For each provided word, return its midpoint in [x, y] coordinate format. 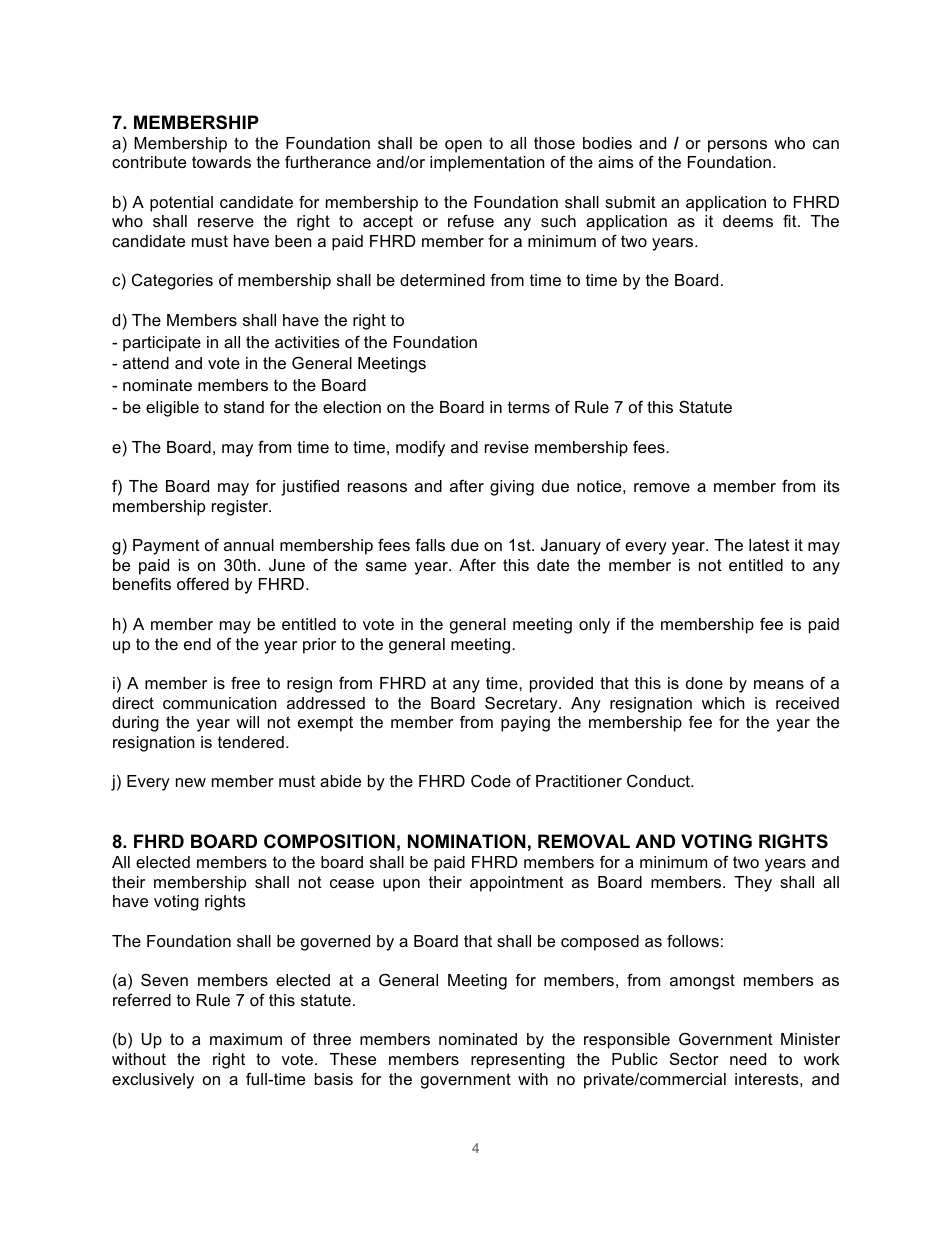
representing [518, 1061]
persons [737, 146]
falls [430, 544]
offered [203, 583]
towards [221, 162]
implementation [487, 164]
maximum [246, 1039]
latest [769, 545]
